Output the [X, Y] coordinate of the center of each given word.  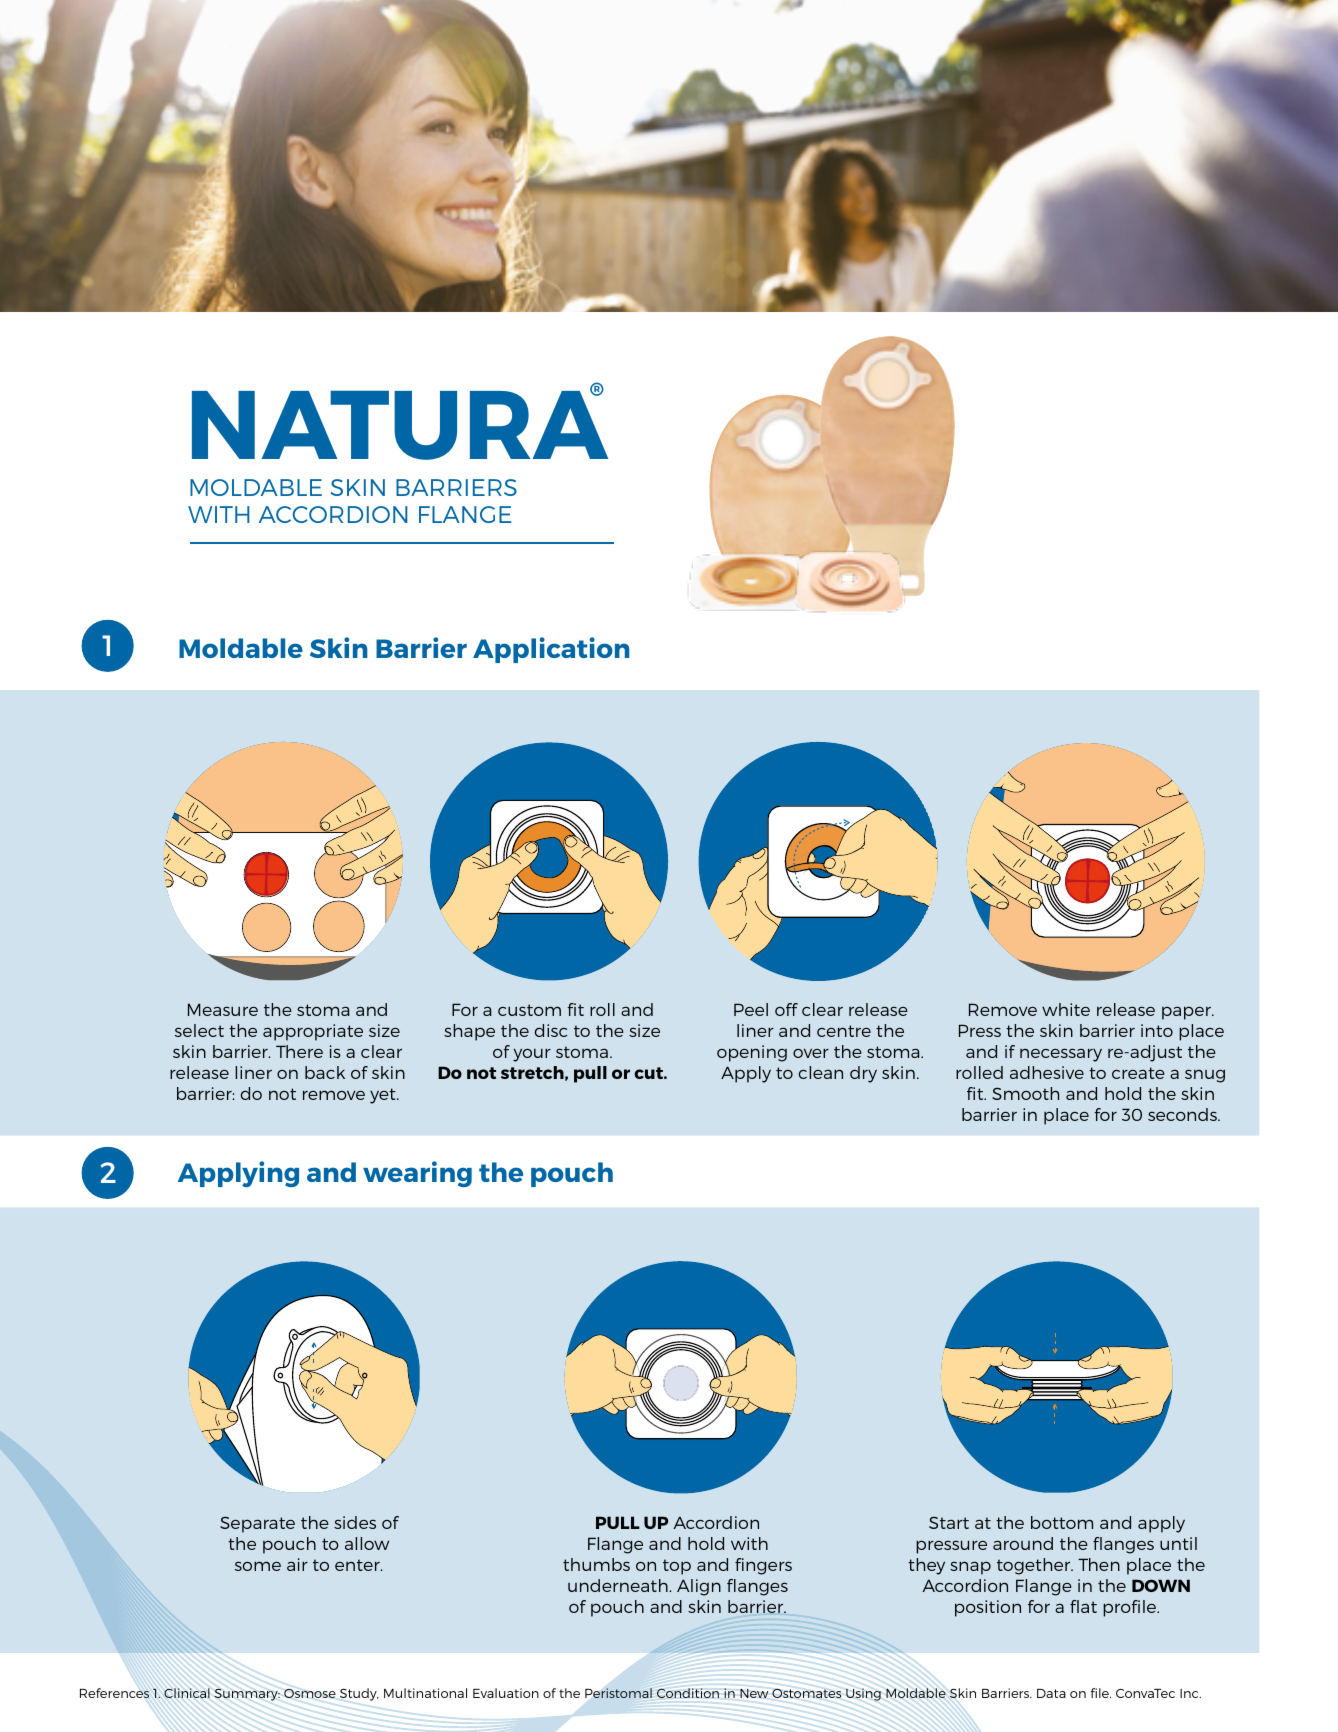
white [1066, 1009]
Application [551, 650]
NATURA [400, 424]
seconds [1183, 1114]
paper [1187, 1013]
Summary [247, 1694]
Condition [688, 1693]
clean [821, 1072]
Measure [223, 1009]
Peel [751, 1009]
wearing [417, 1174]
